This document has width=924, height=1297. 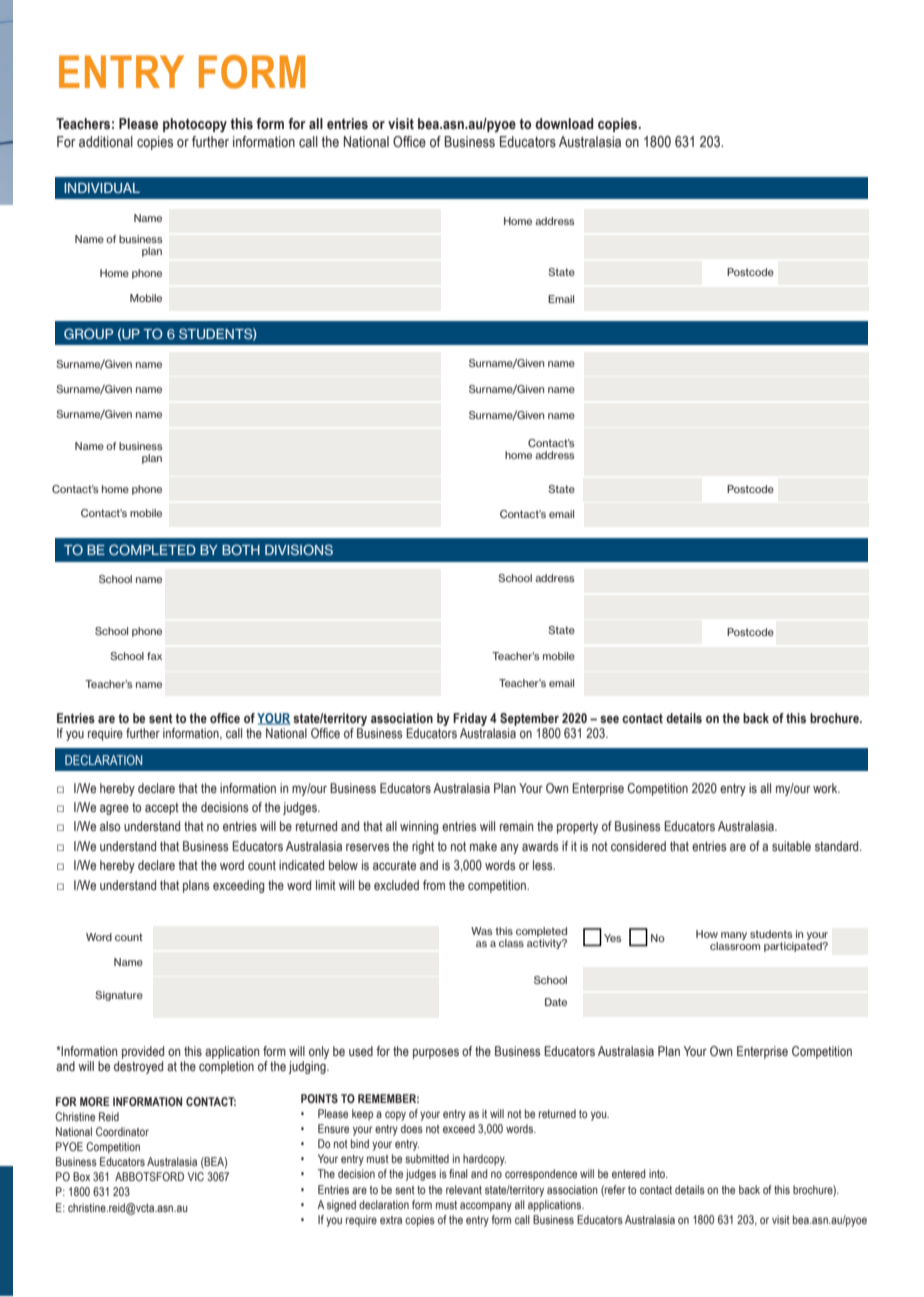 What do you see at coordinates (483, 846) in the document?
I see `make` at bounding box center [483, 846].
